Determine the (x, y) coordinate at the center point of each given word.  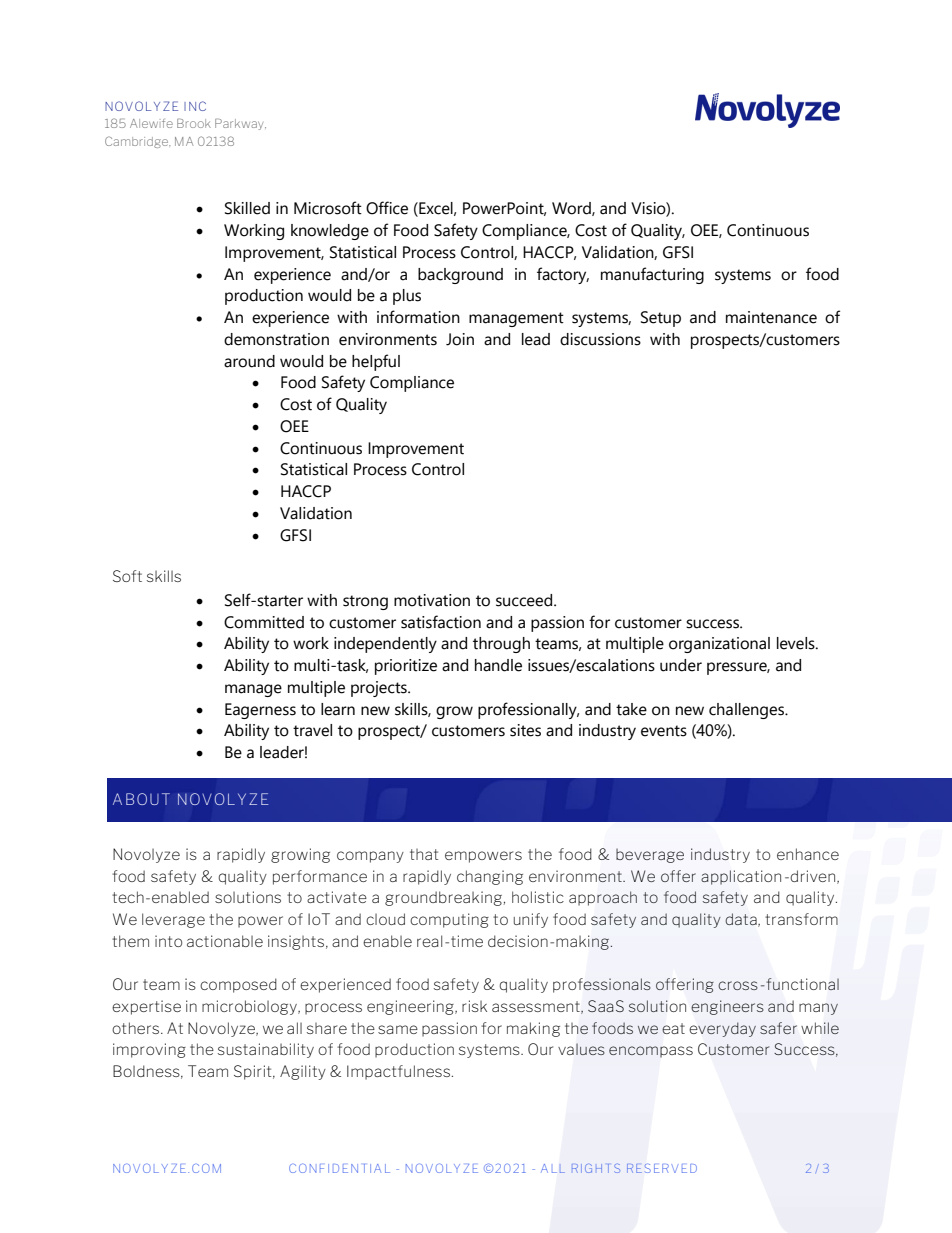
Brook (194, 123)
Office (387, 208)
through (501, 645)
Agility (303, 1072)
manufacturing (652, 275)
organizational (719, 645)
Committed (264, 622)
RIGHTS (596, 1168)
